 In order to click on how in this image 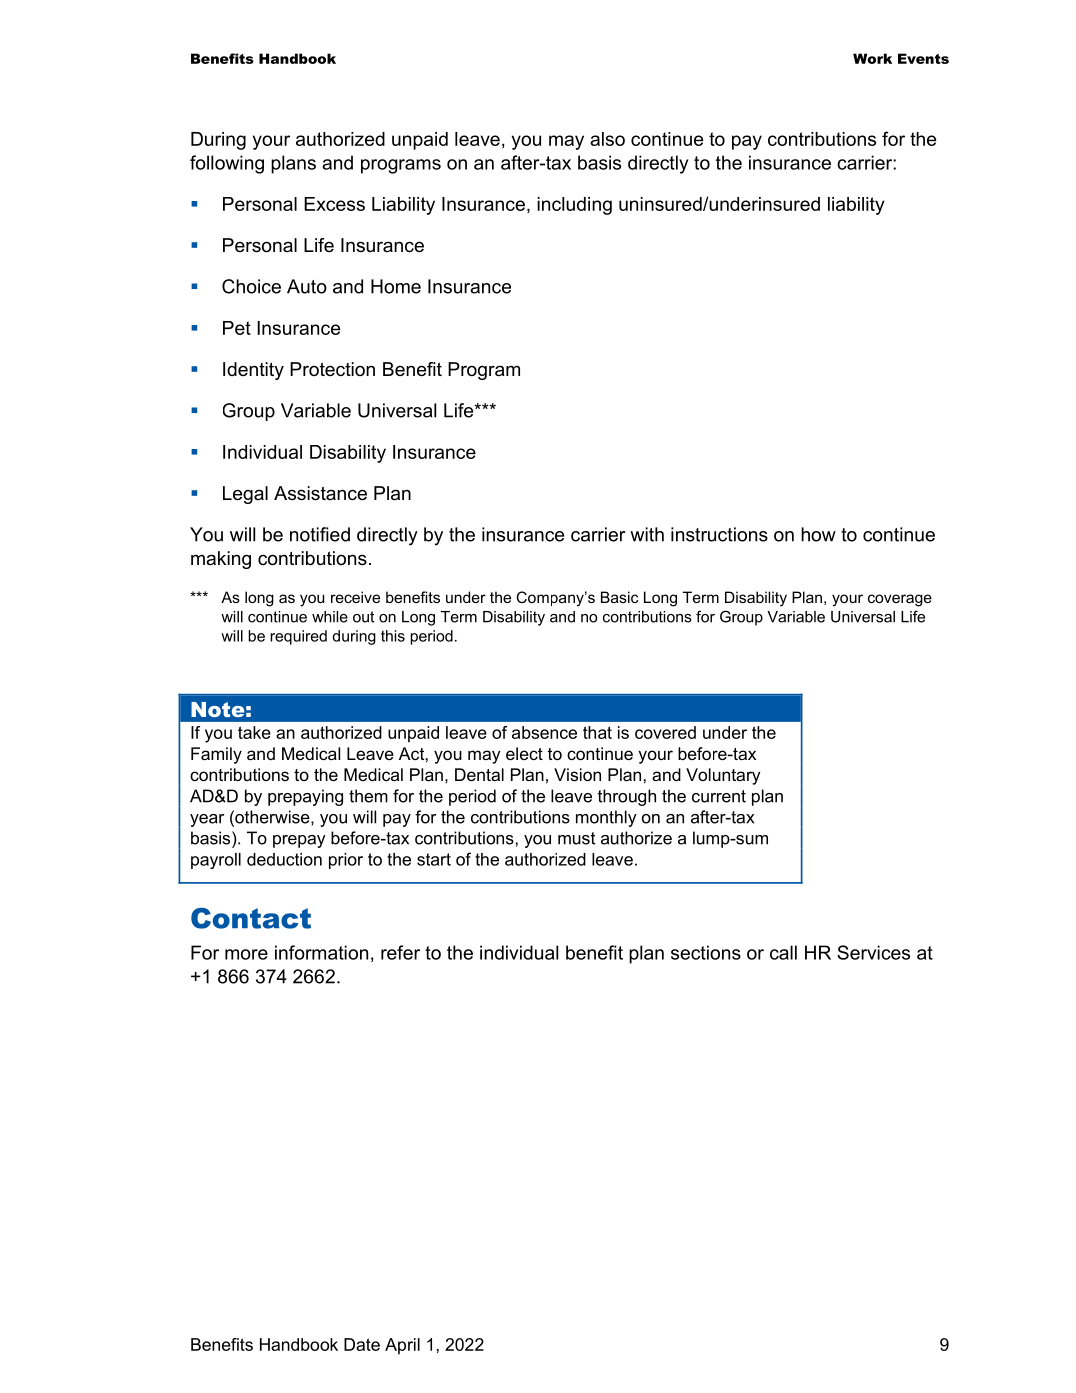, I will do `click(818, 534)`.
